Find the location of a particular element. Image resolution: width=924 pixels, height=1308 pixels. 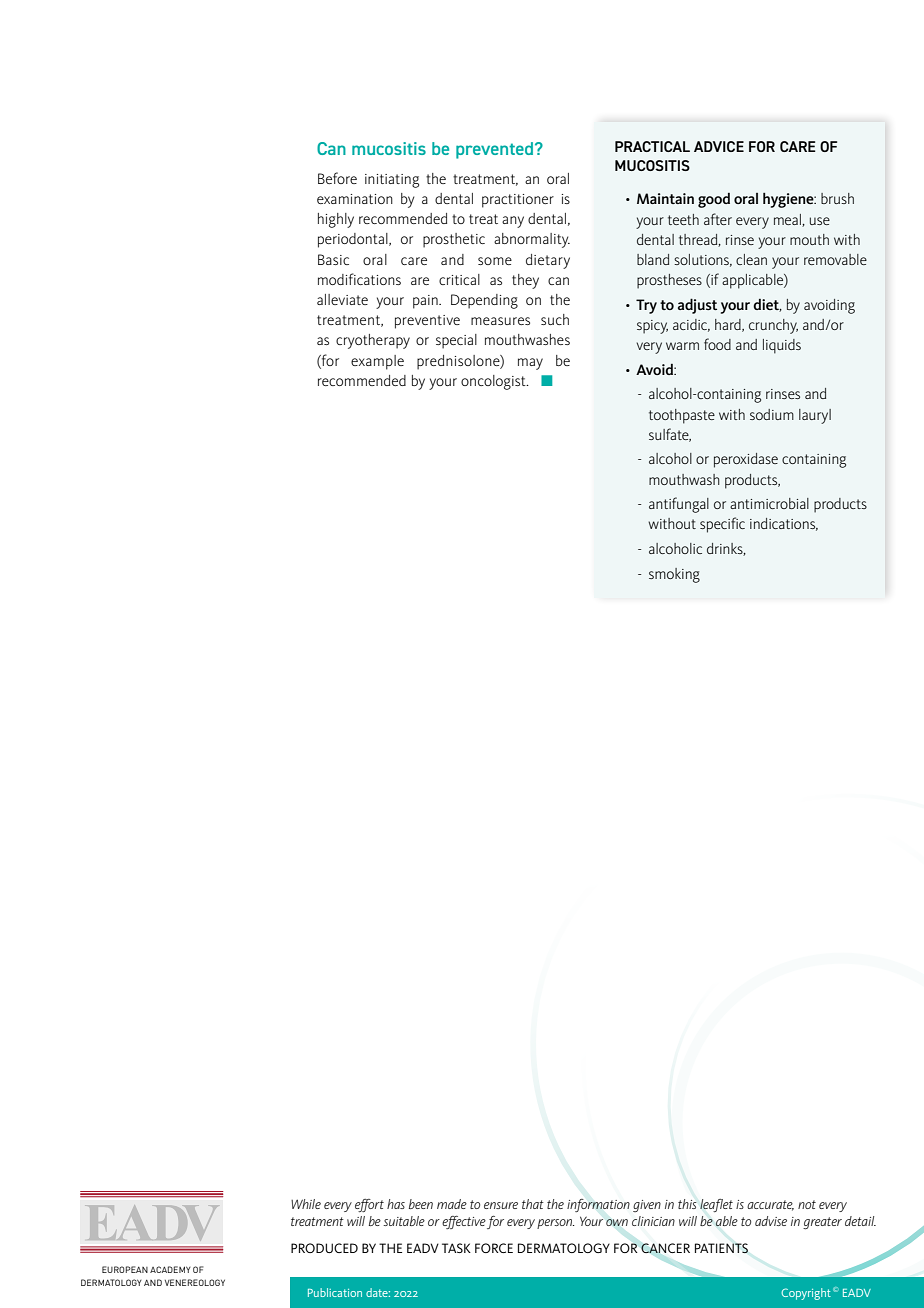

hygiene is located at coordinates (789, 200).
